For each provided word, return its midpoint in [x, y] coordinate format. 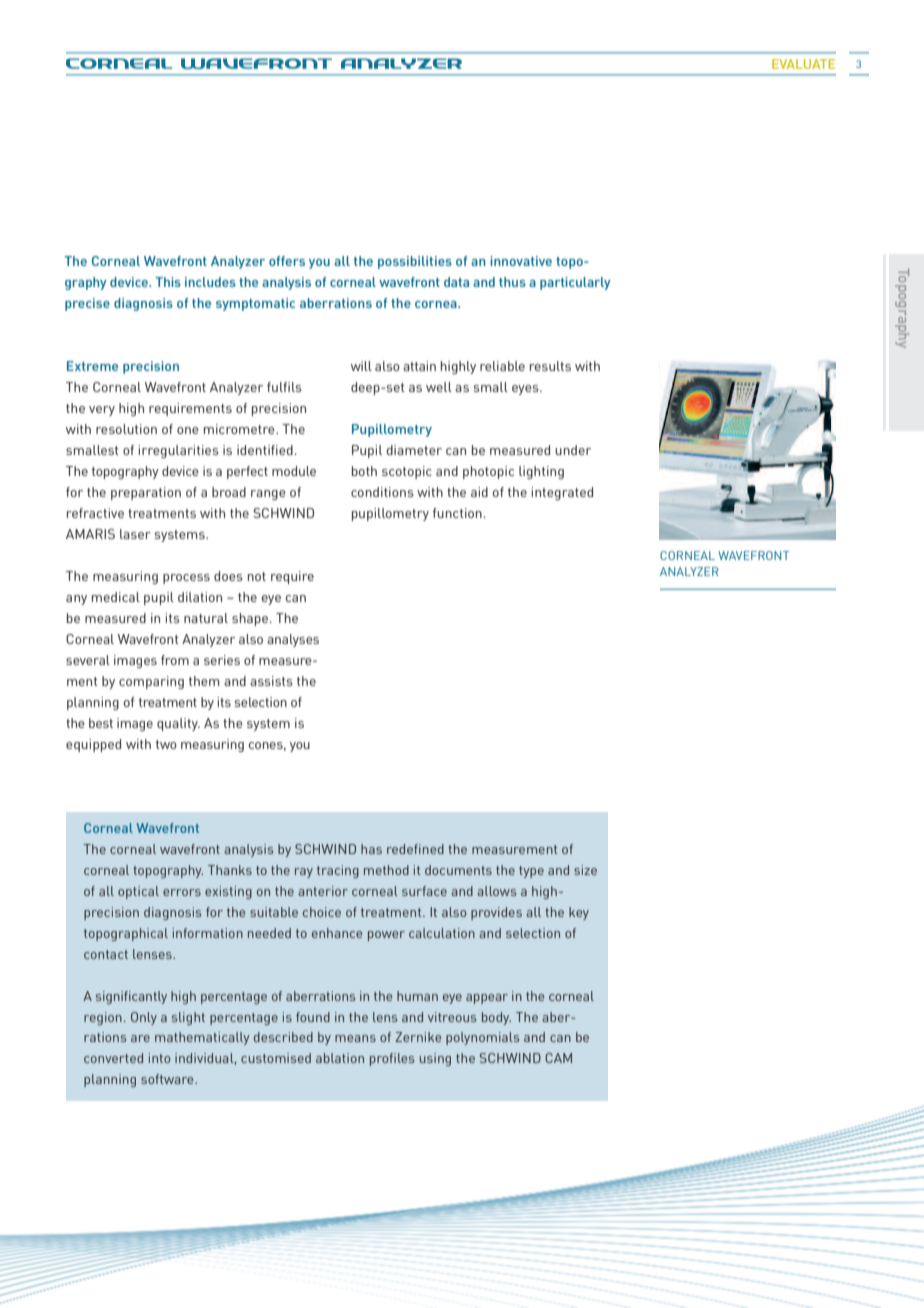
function [458, 513]
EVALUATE [803, 64]
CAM [558, 1058]
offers [287, 261]
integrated [562, 493]
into [160, 1058]
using [435, 1059]
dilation [200, 597]
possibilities [415, 262]
